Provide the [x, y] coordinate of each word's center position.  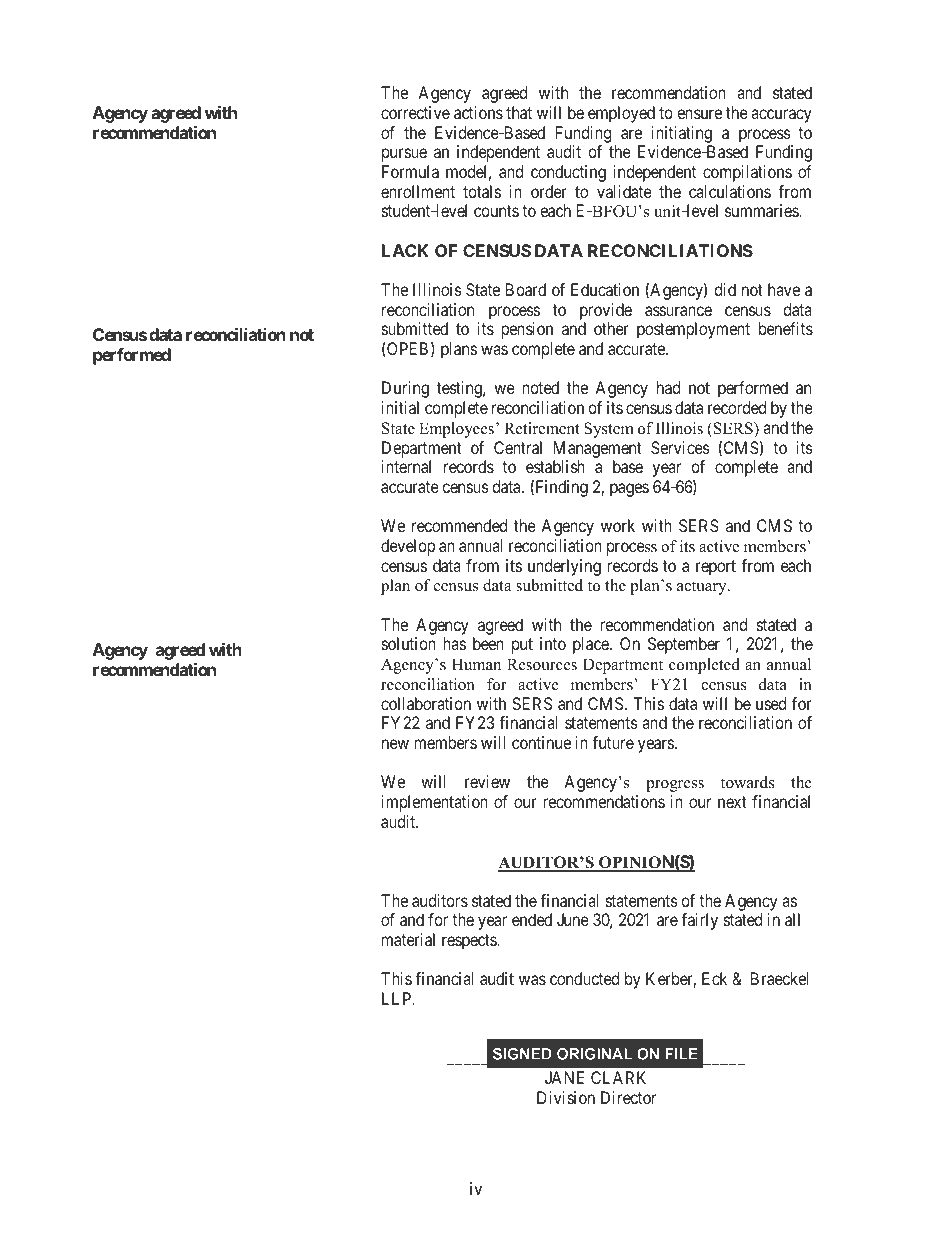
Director [628, 1097]
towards [748, 782]
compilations [747, 173]
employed [621, 114]
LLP [398, 998]
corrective [415, 112]
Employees [458, 430]
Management [598, 449]
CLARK [618, 1077]
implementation [435, 803]
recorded [737, 407]
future [613, 742]
